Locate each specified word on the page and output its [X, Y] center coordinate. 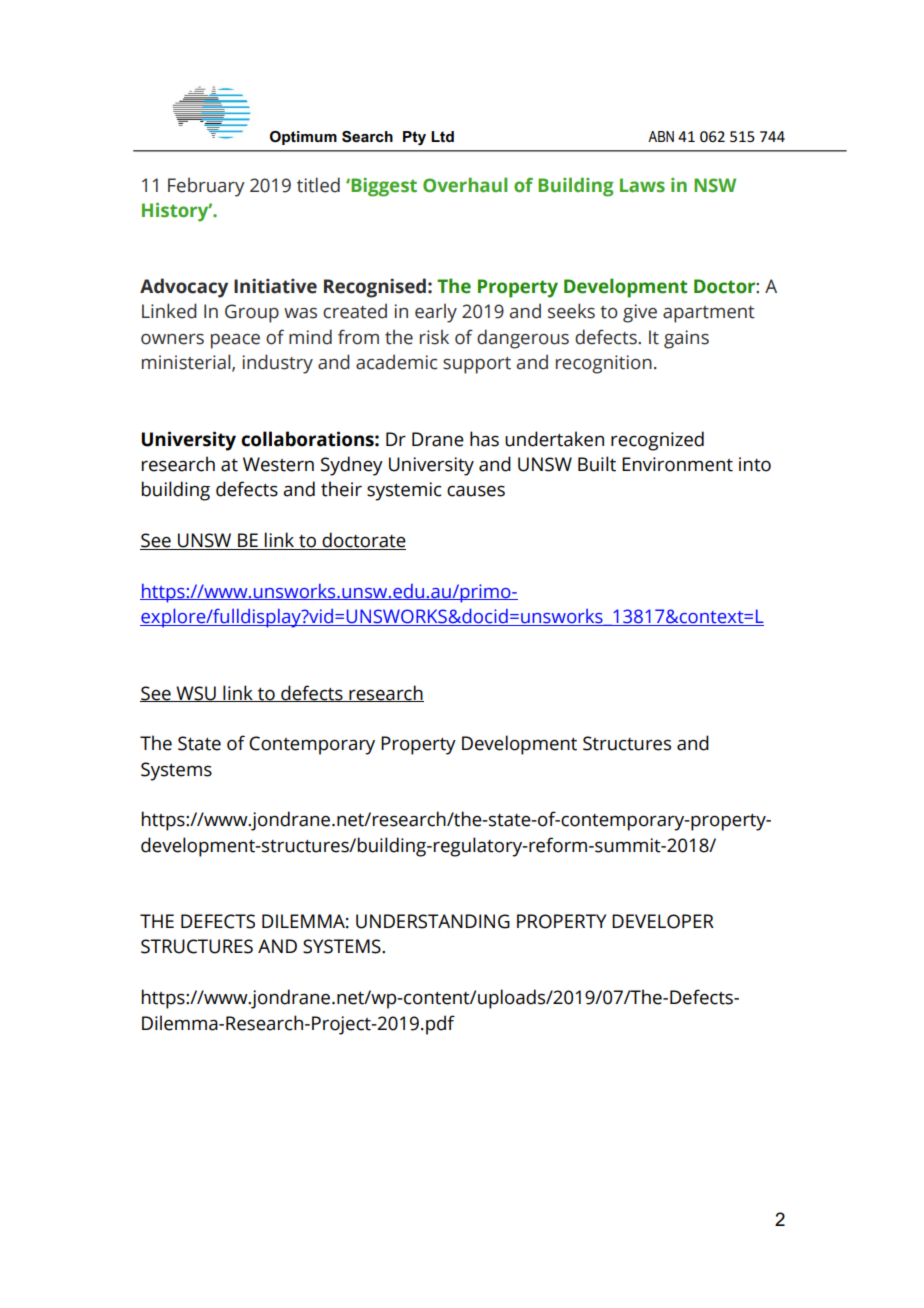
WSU [196, 694]
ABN [661, 136]
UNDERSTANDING [433, 921]
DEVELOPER [663, 921]
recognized [657, 441]
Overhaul [465, 185]
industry [277, 364]
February [206, 187]
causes [476, 491]
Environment [677, 464]
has [484, 439]
